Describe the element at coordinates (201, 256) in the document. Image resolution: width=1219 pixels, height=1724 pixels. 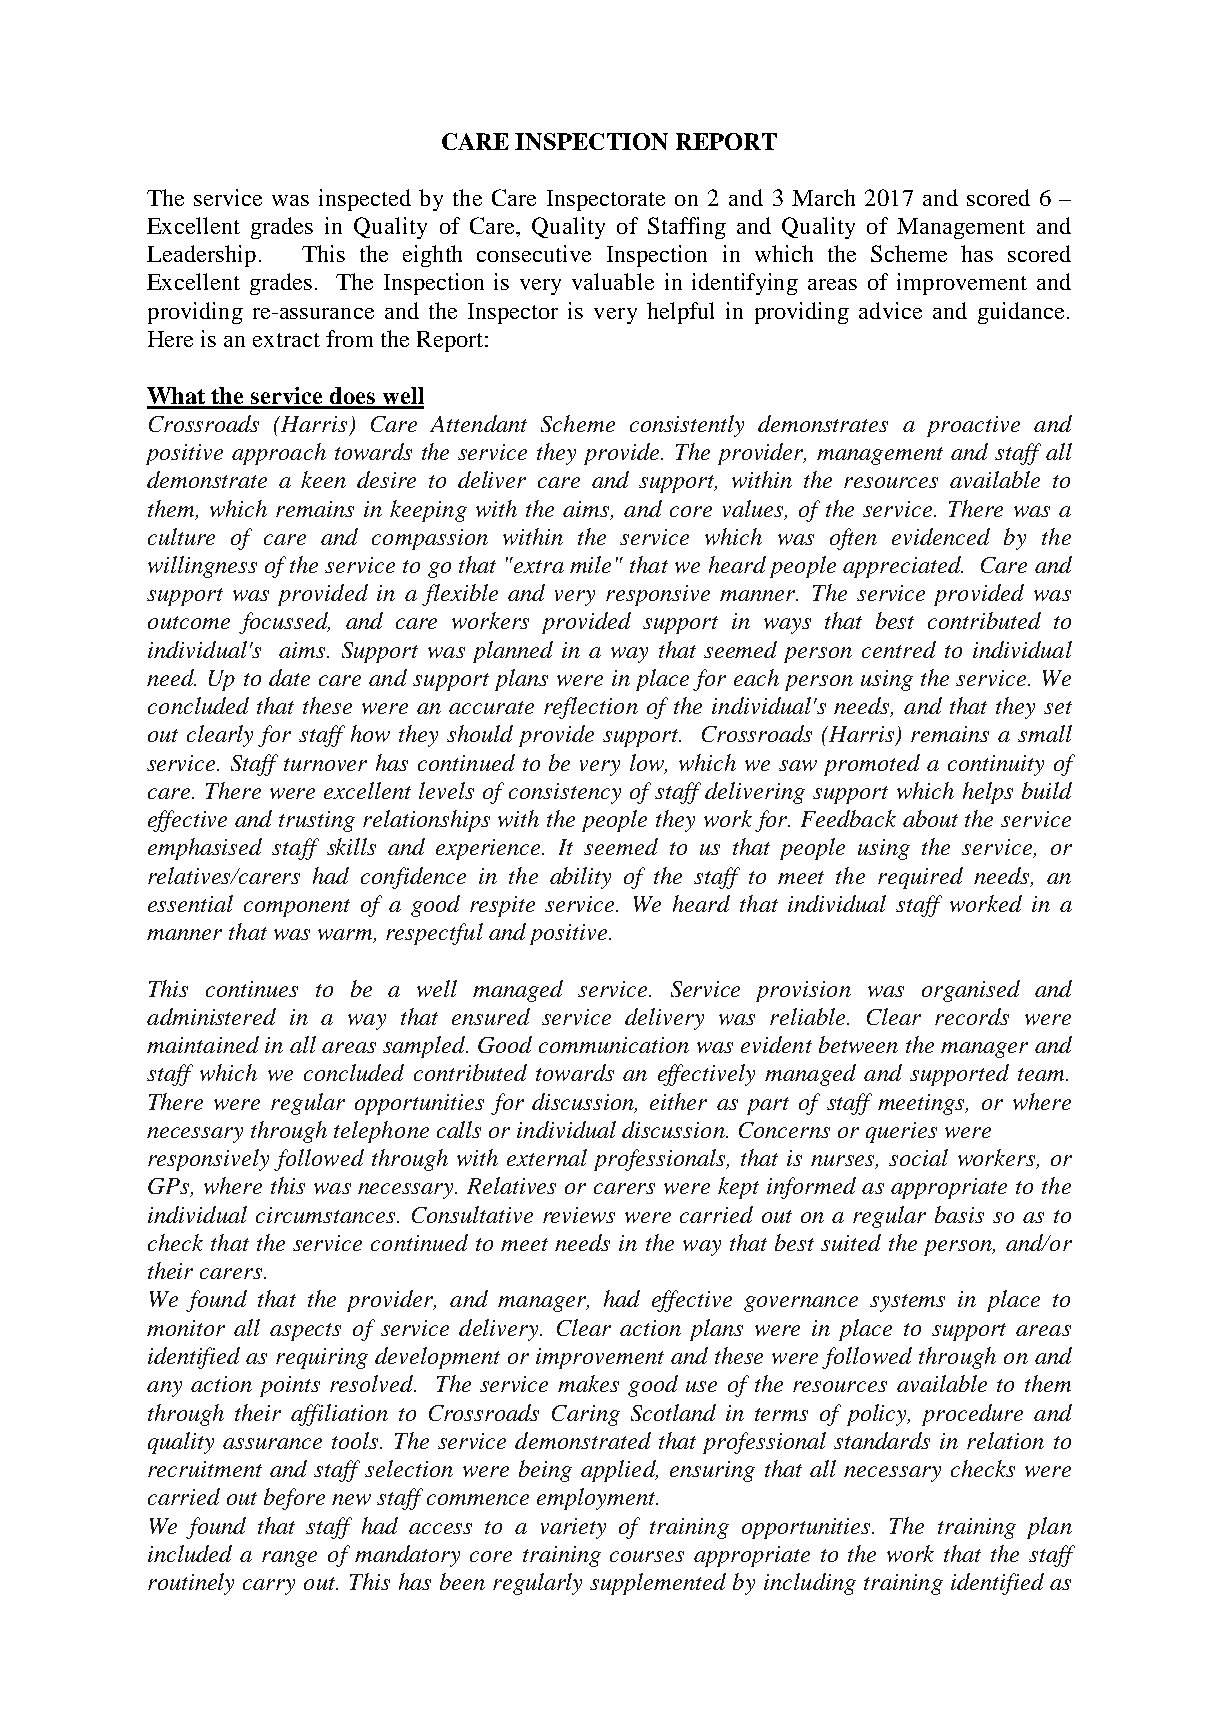
I see `Leadership` at that location.
